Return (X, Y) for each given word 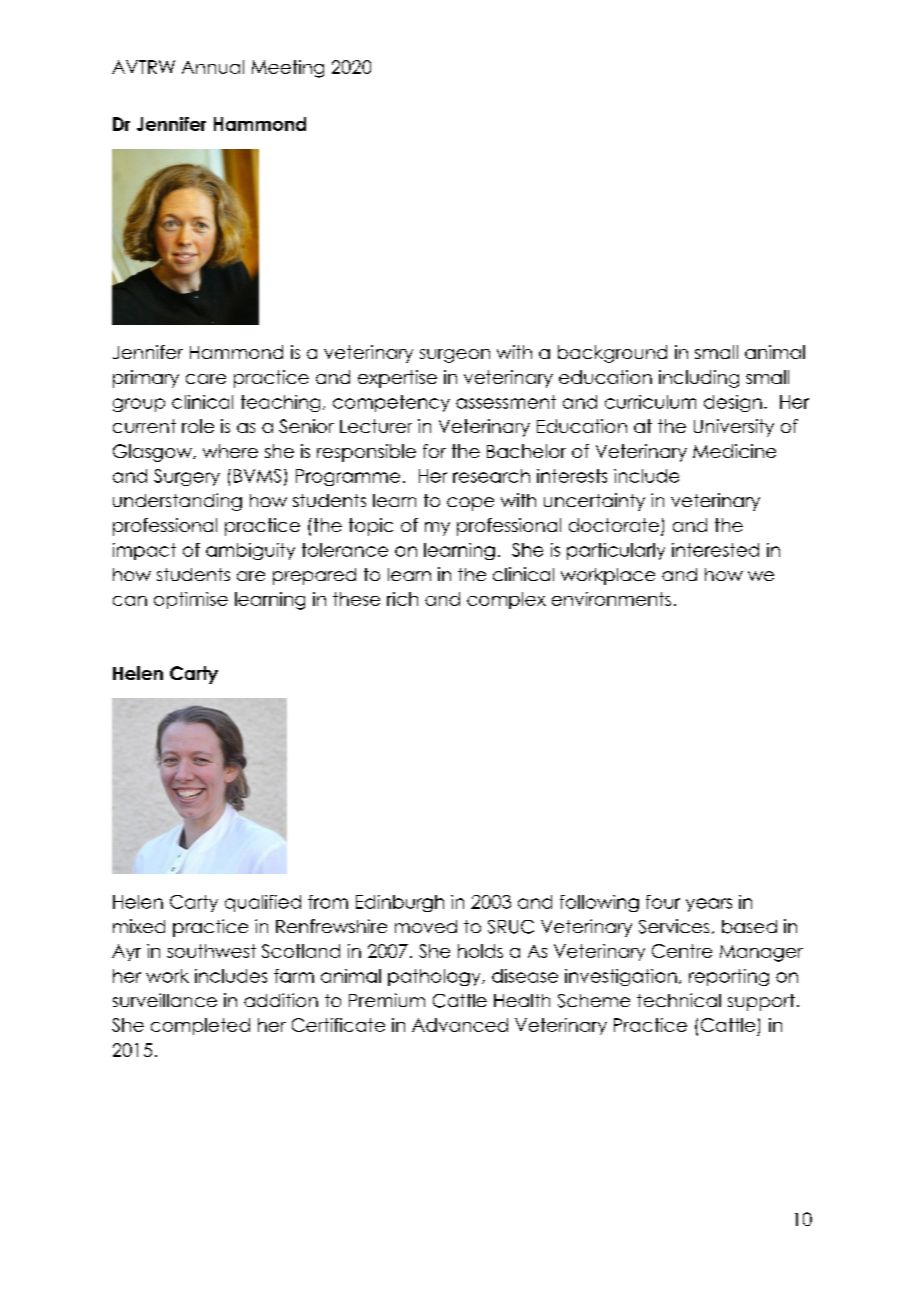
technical (679, 1000)
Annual (213, 67)
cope (470, 504)
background (612, 354)
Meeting (288, 69)
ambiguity (250, 551)
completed (200, 1026)
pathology (435, 977)
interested (715, 550)
